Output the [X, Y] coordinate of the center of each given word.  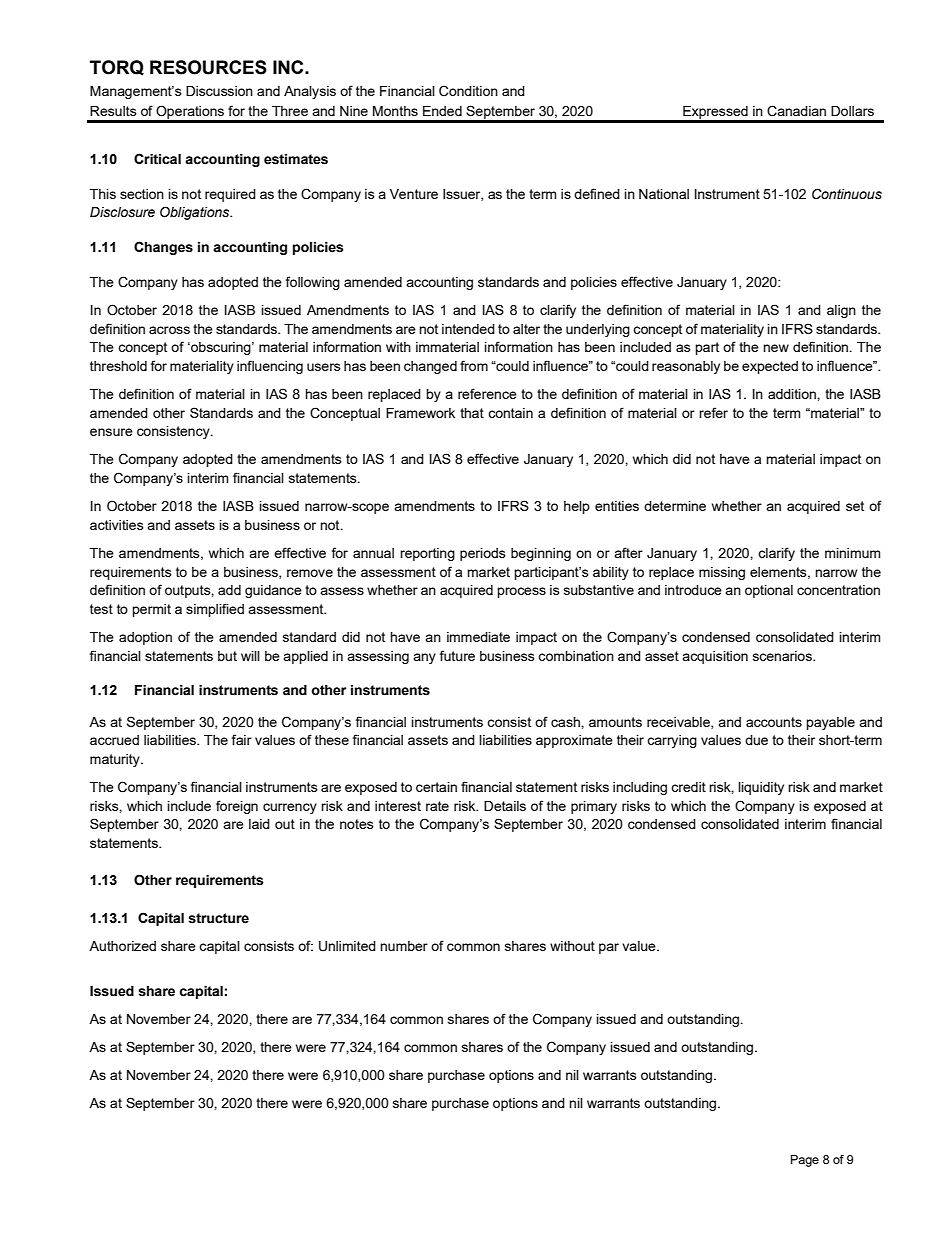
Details [505, 806]
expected [770, 367]
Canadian [796, 111]
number [404, 946]
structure [218, 918]
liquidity [761, 788]
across [169, 330]
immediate [478, 637]
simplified [215, 610]
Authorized [122, 946]
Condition [468, 91]
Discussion [219, 91]
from [474, 365]
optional [769, 591]
